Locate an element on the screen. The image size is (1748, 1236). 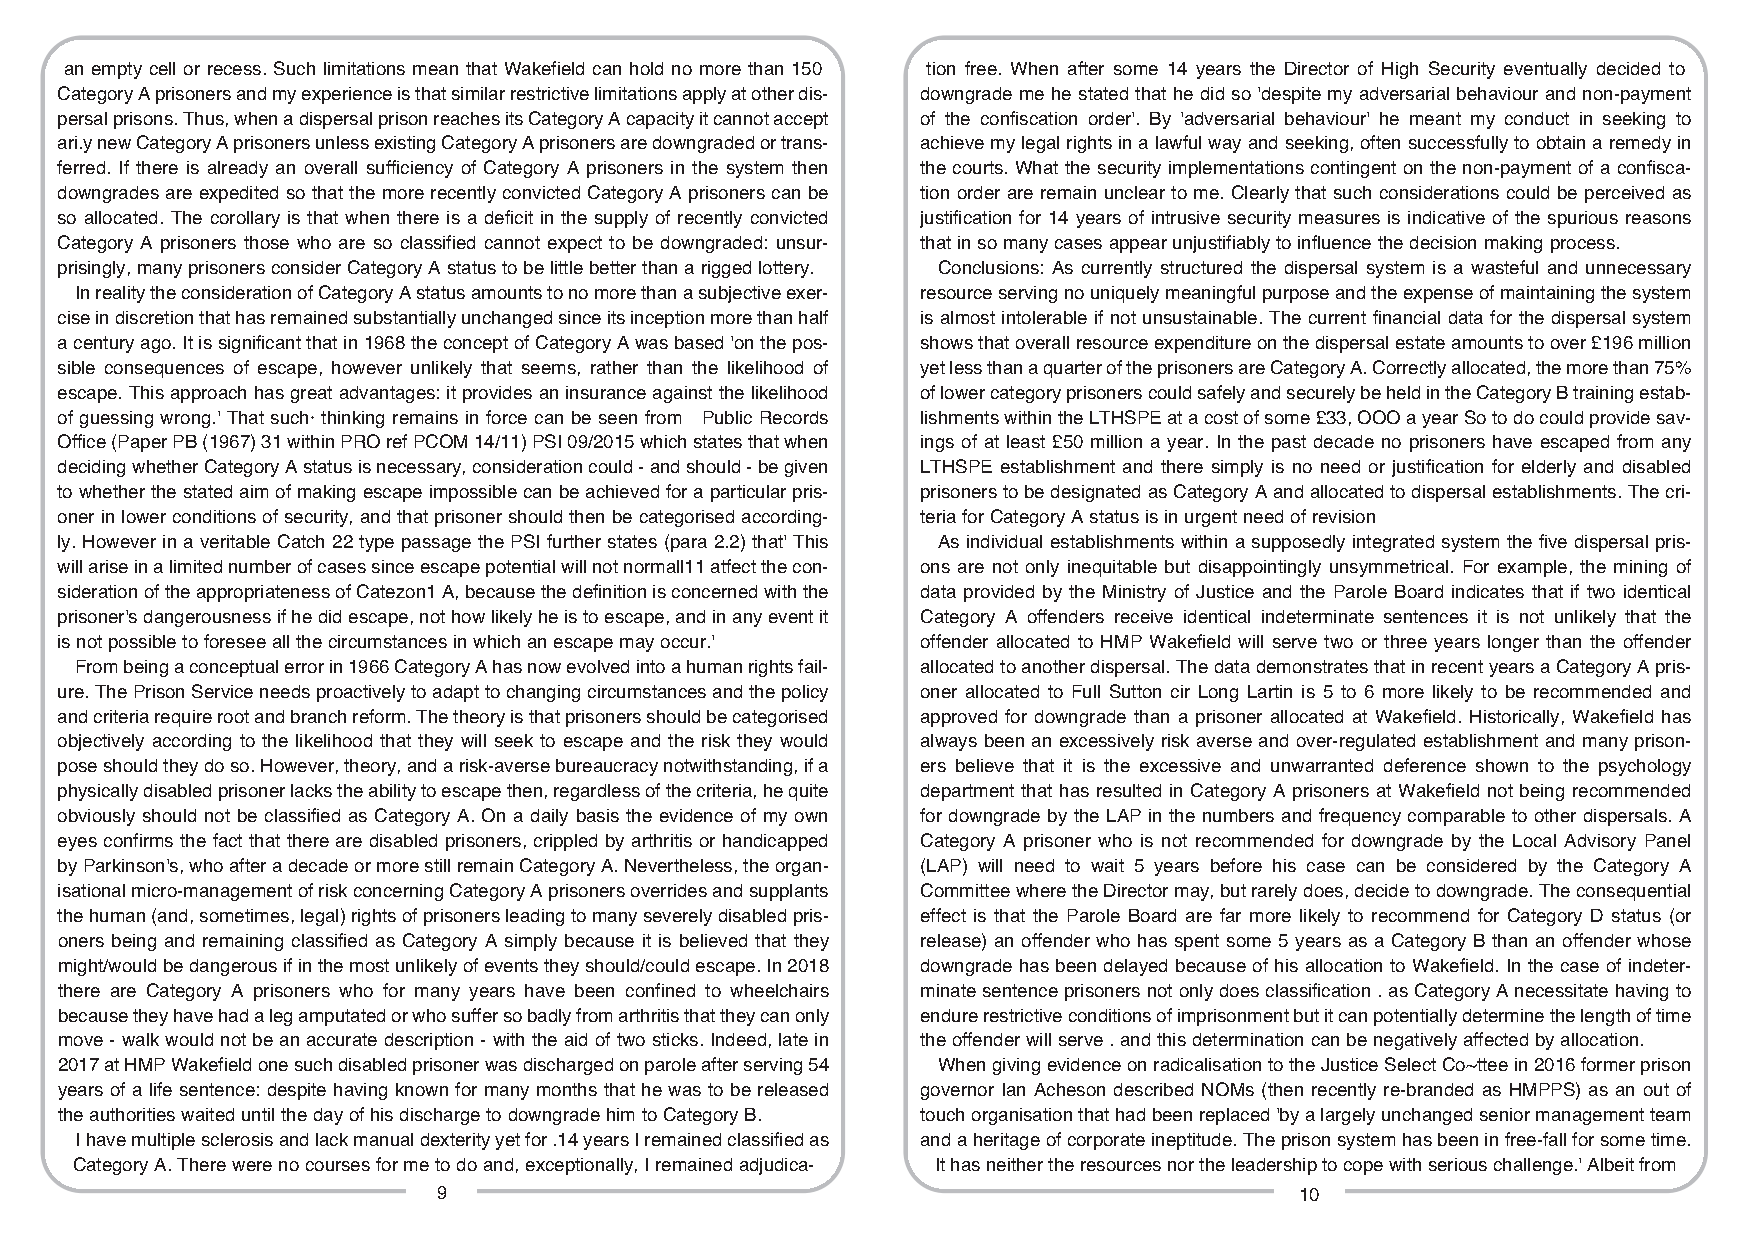
ability is located at coordinates (392, 792).
